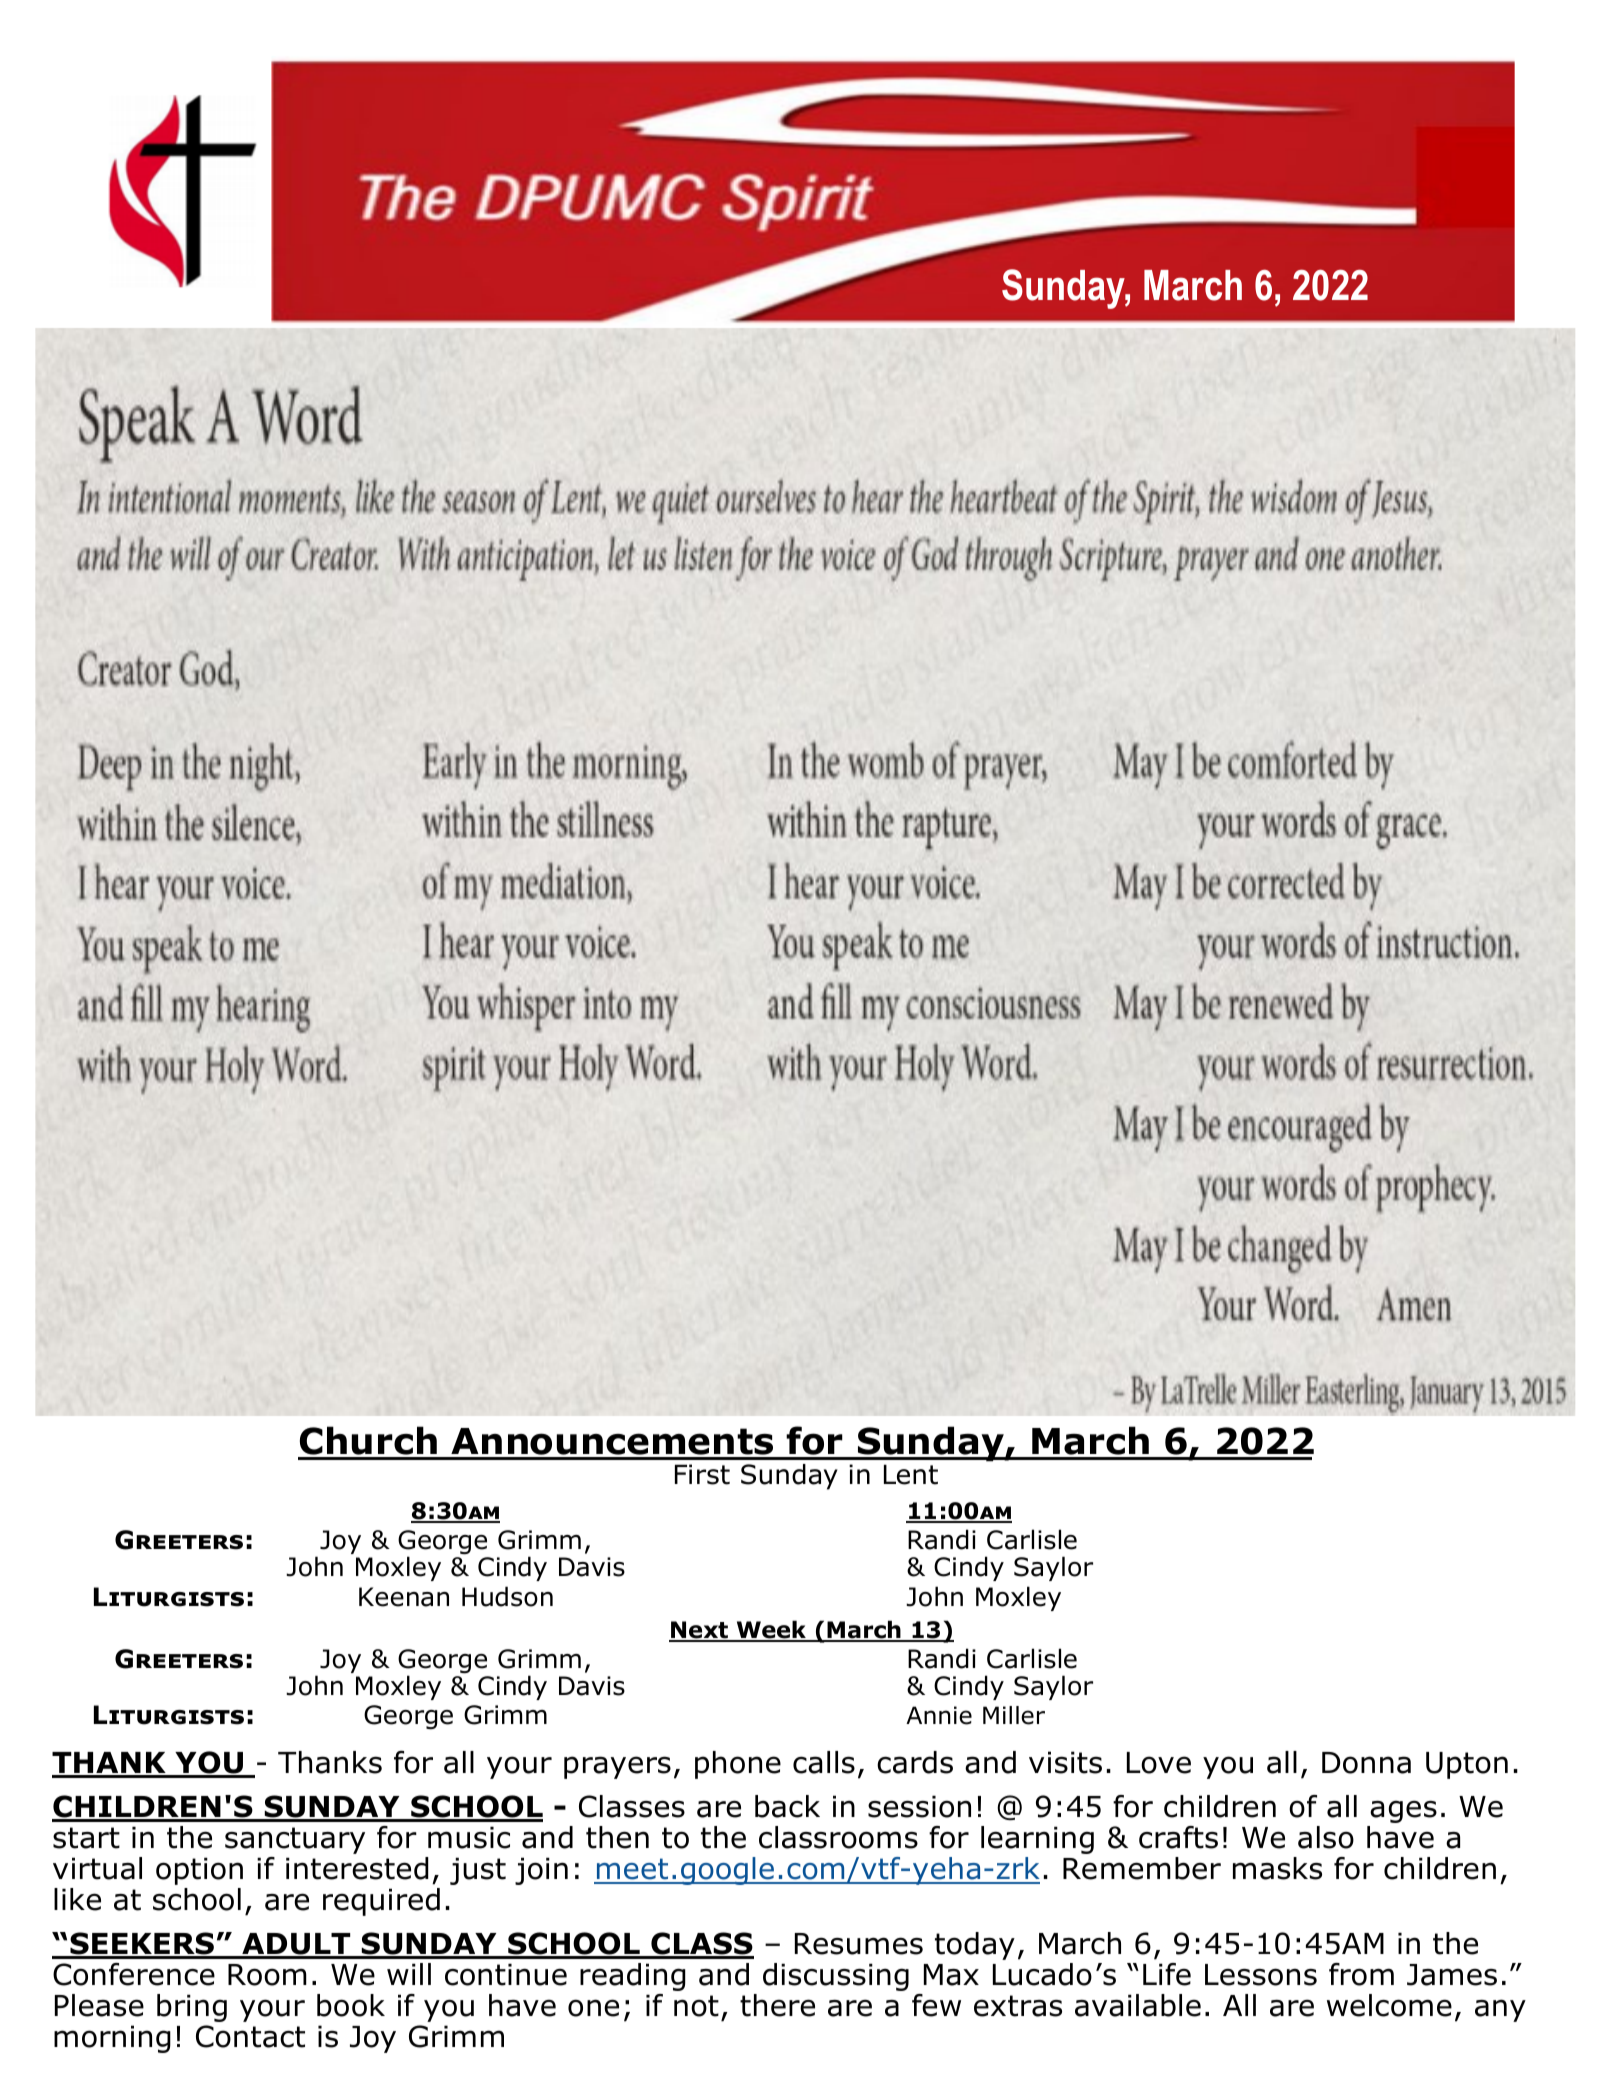  Describe the element at coordinates (381, 1902) in the page. I see `required` at that location.
